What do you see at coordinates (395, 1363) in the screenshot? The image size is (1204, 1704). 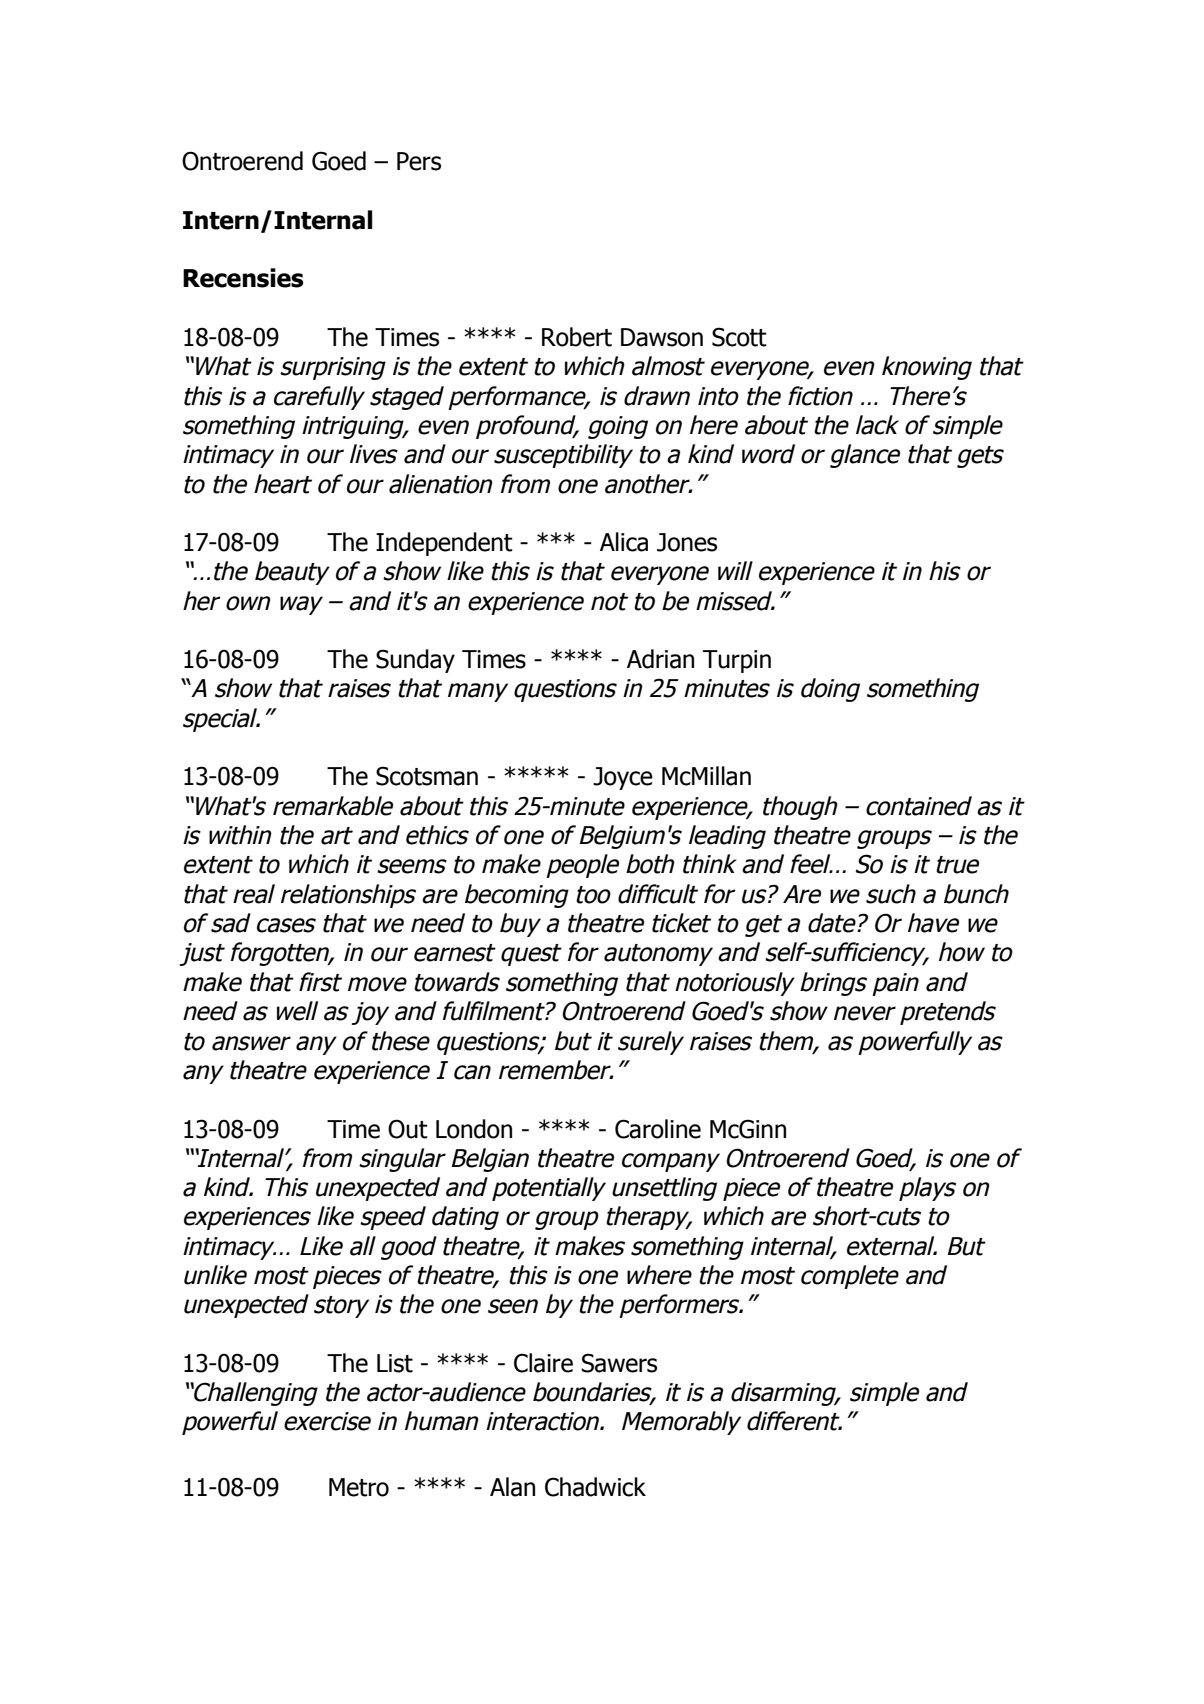 I see `List` at bounding box center [395, 1363].
